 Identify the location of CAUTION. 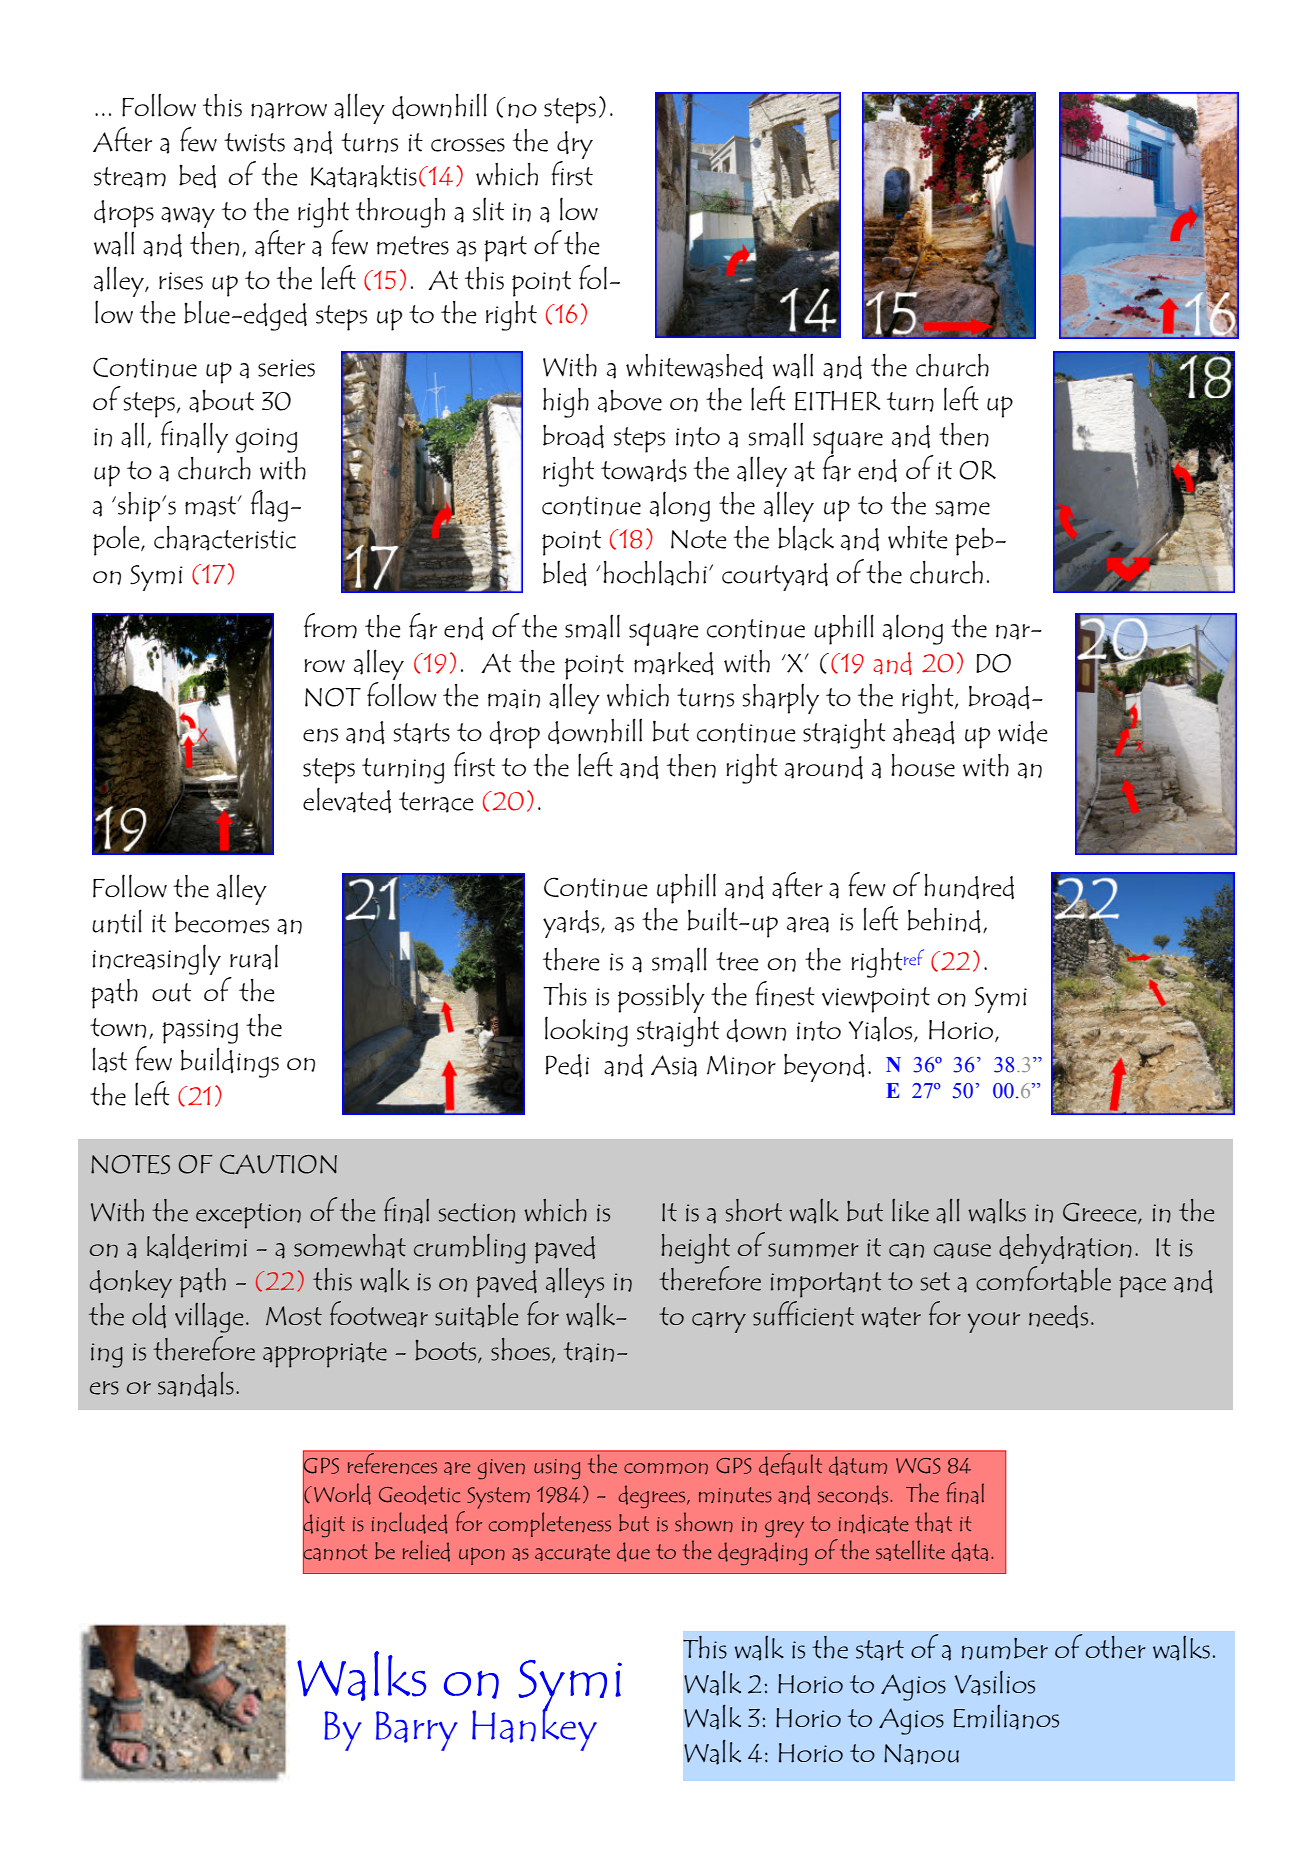
(278, 1164).
